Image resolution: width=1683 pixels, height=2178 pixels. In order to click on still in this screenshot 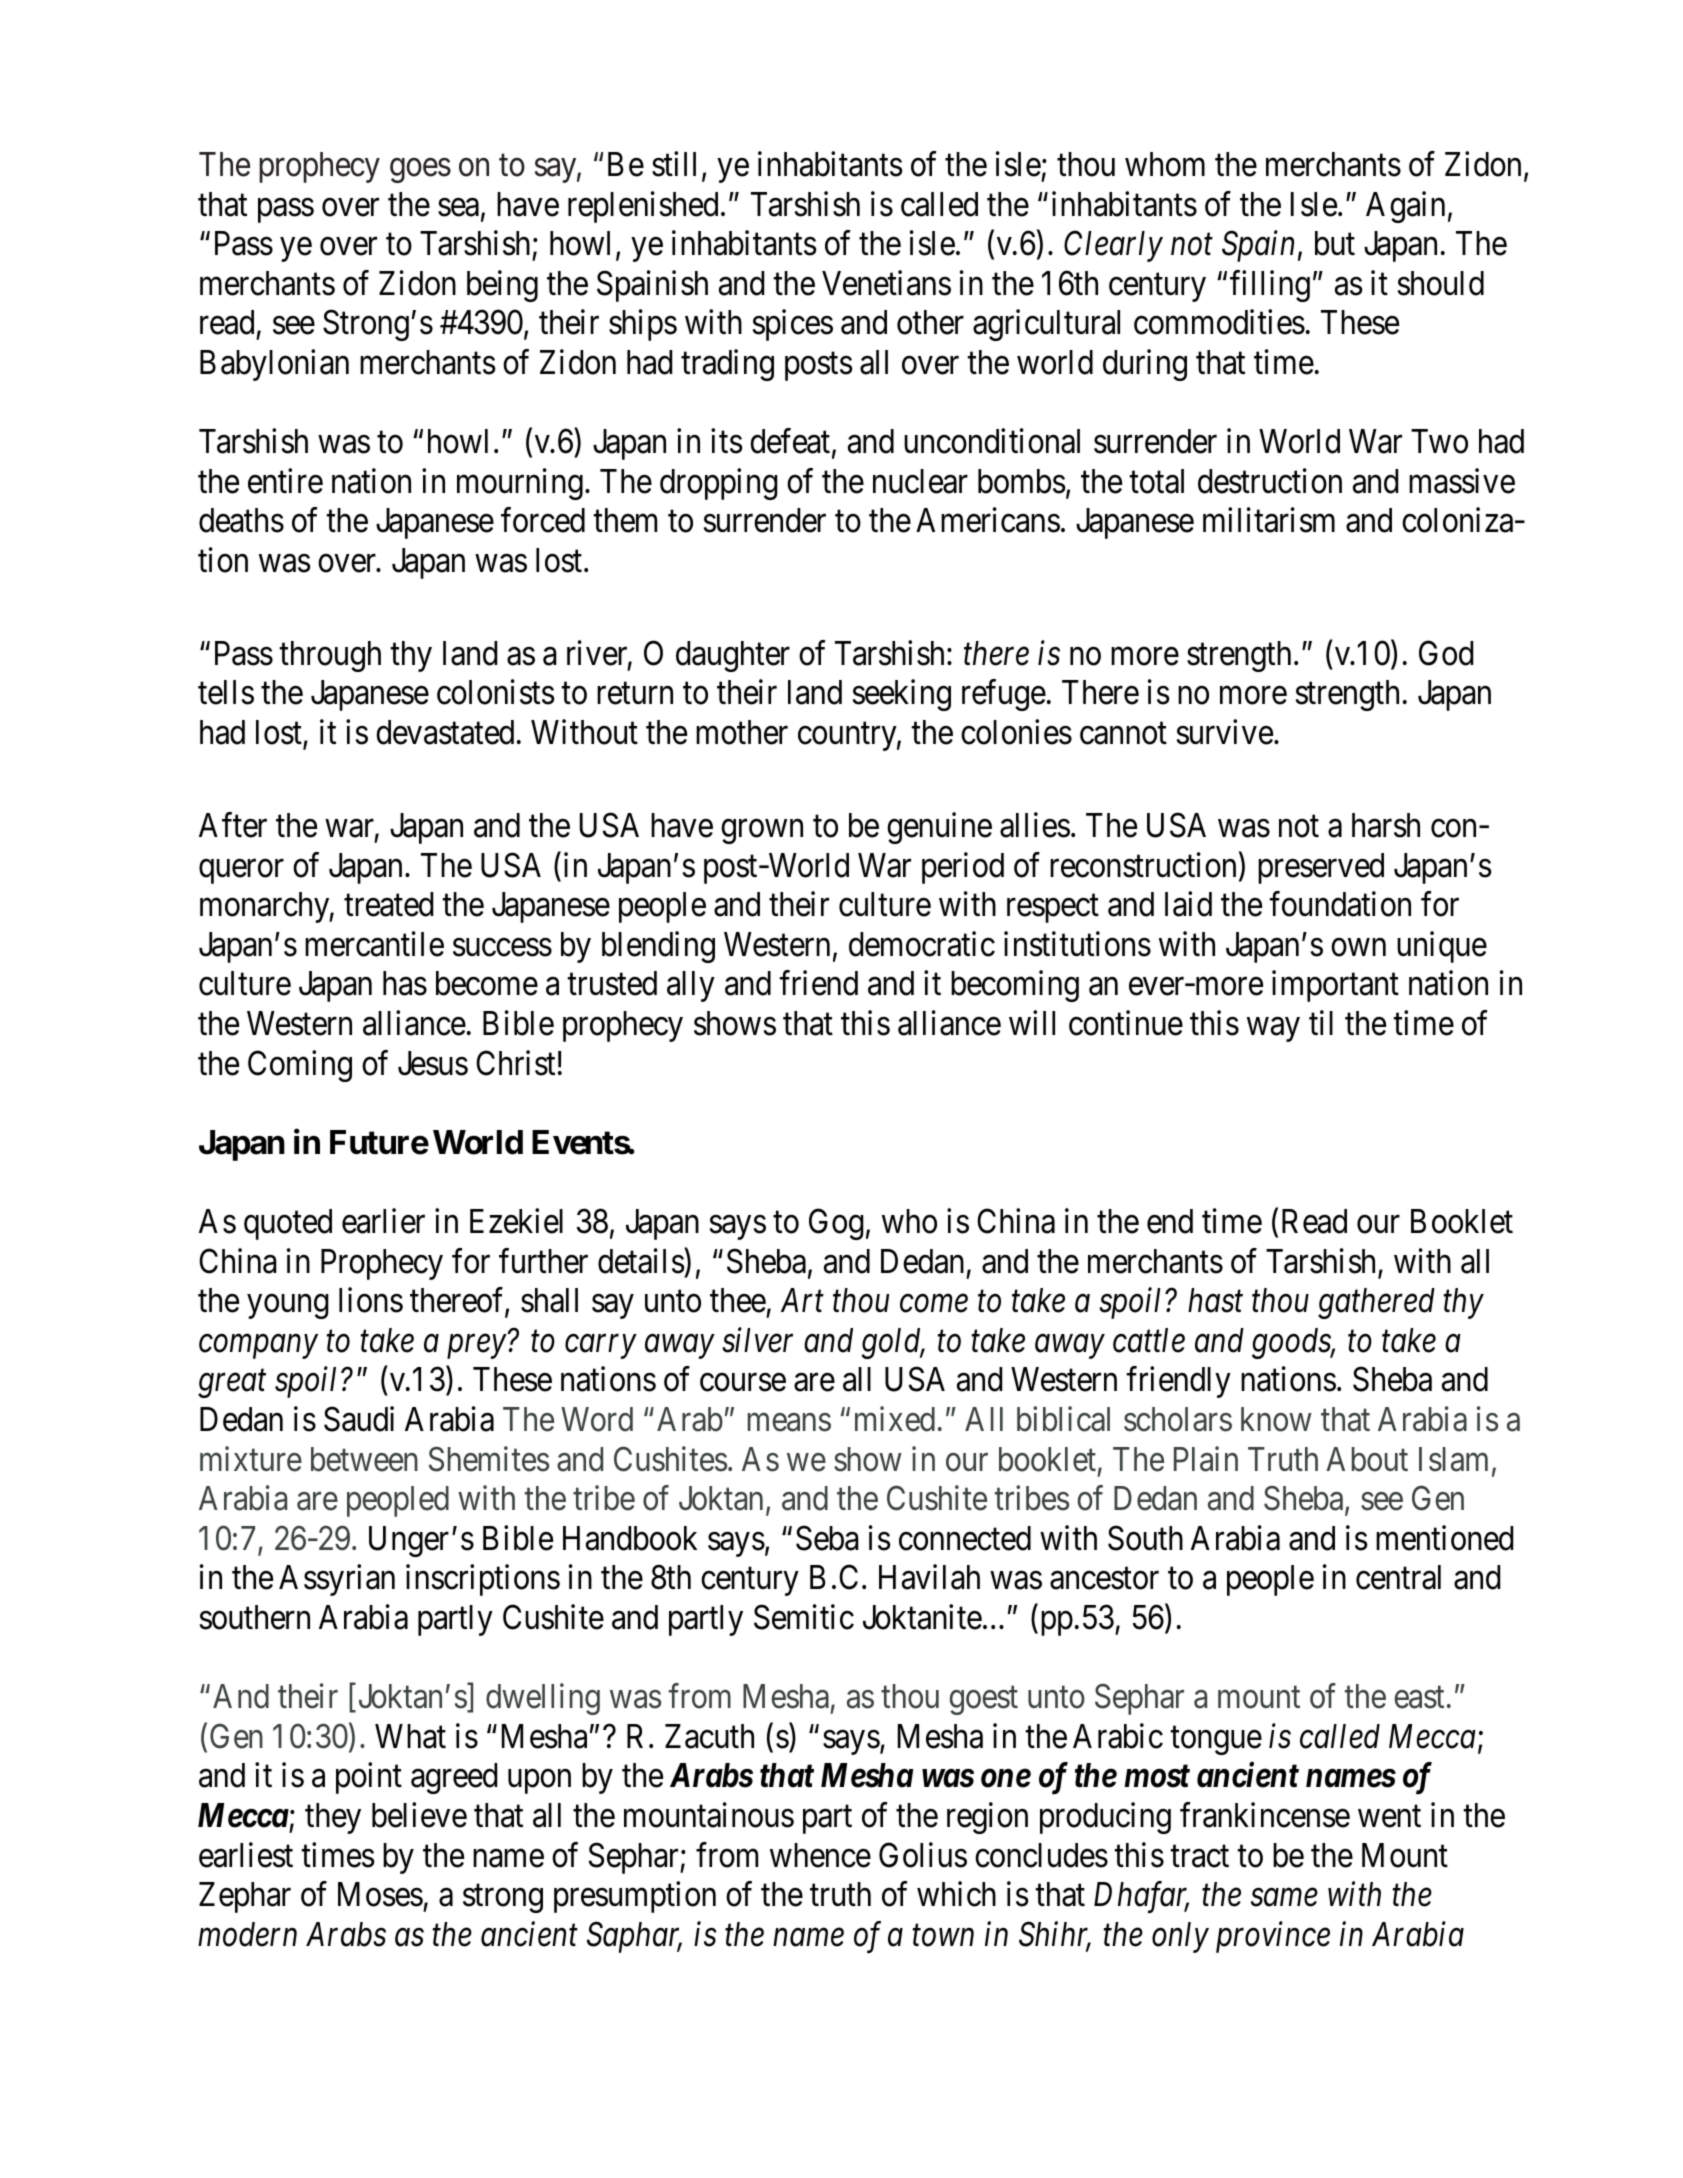, I will do `click(674, 164)`.
